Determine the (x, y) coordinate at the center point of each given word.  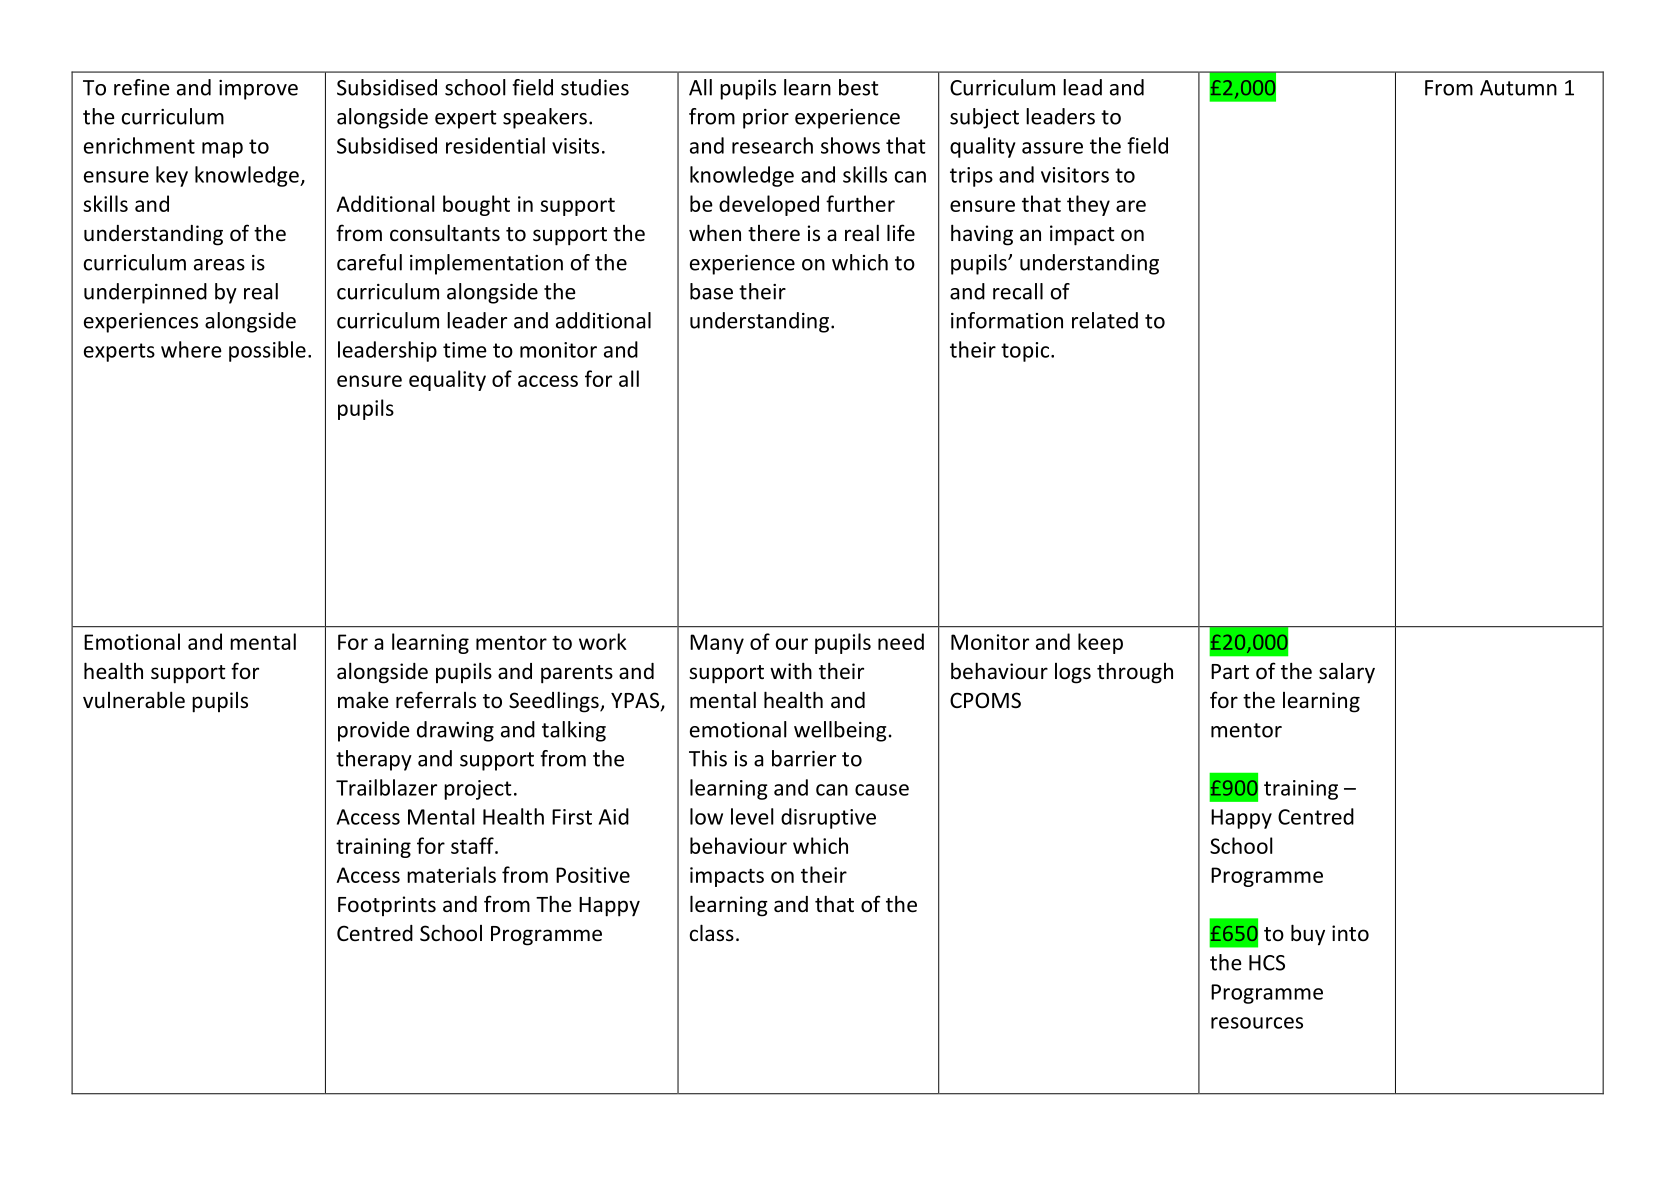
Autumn (1518, 88)
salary (1347, 673)
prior (766, 119)
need (901, 641)
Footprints (387, 906)
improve (258, 90)
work (603, 641)
